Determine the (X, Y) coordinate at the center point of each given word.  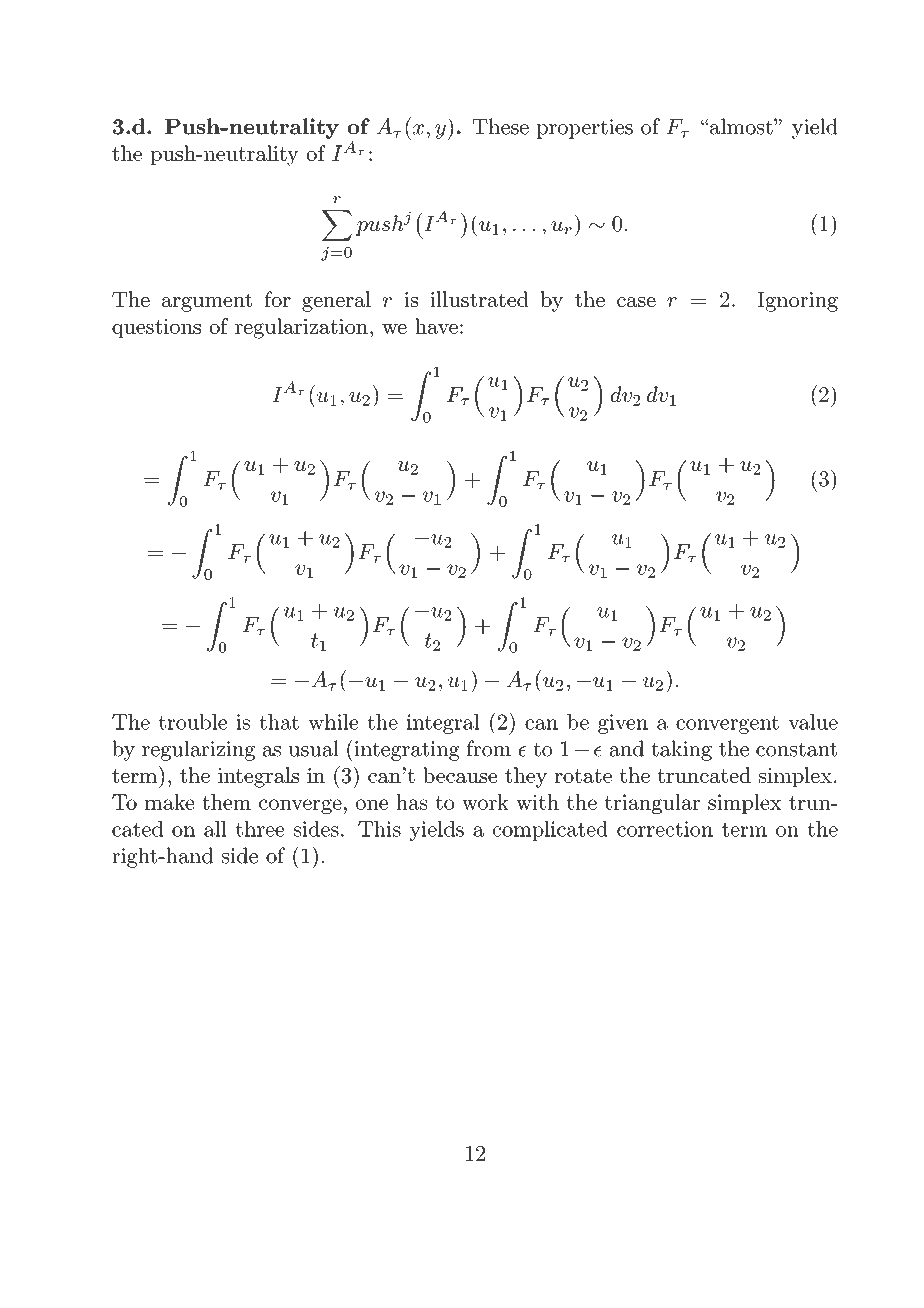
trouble (193, 722)
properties (585, 129)
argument (207, 302)
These (501, 126)
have (436, 326)
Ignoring (797, 302)
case (636, 302)
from (489, 748)
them (226, 802)
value (813, 722)
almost (741, 126)
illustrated (479, 299)
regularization (301, 328)
